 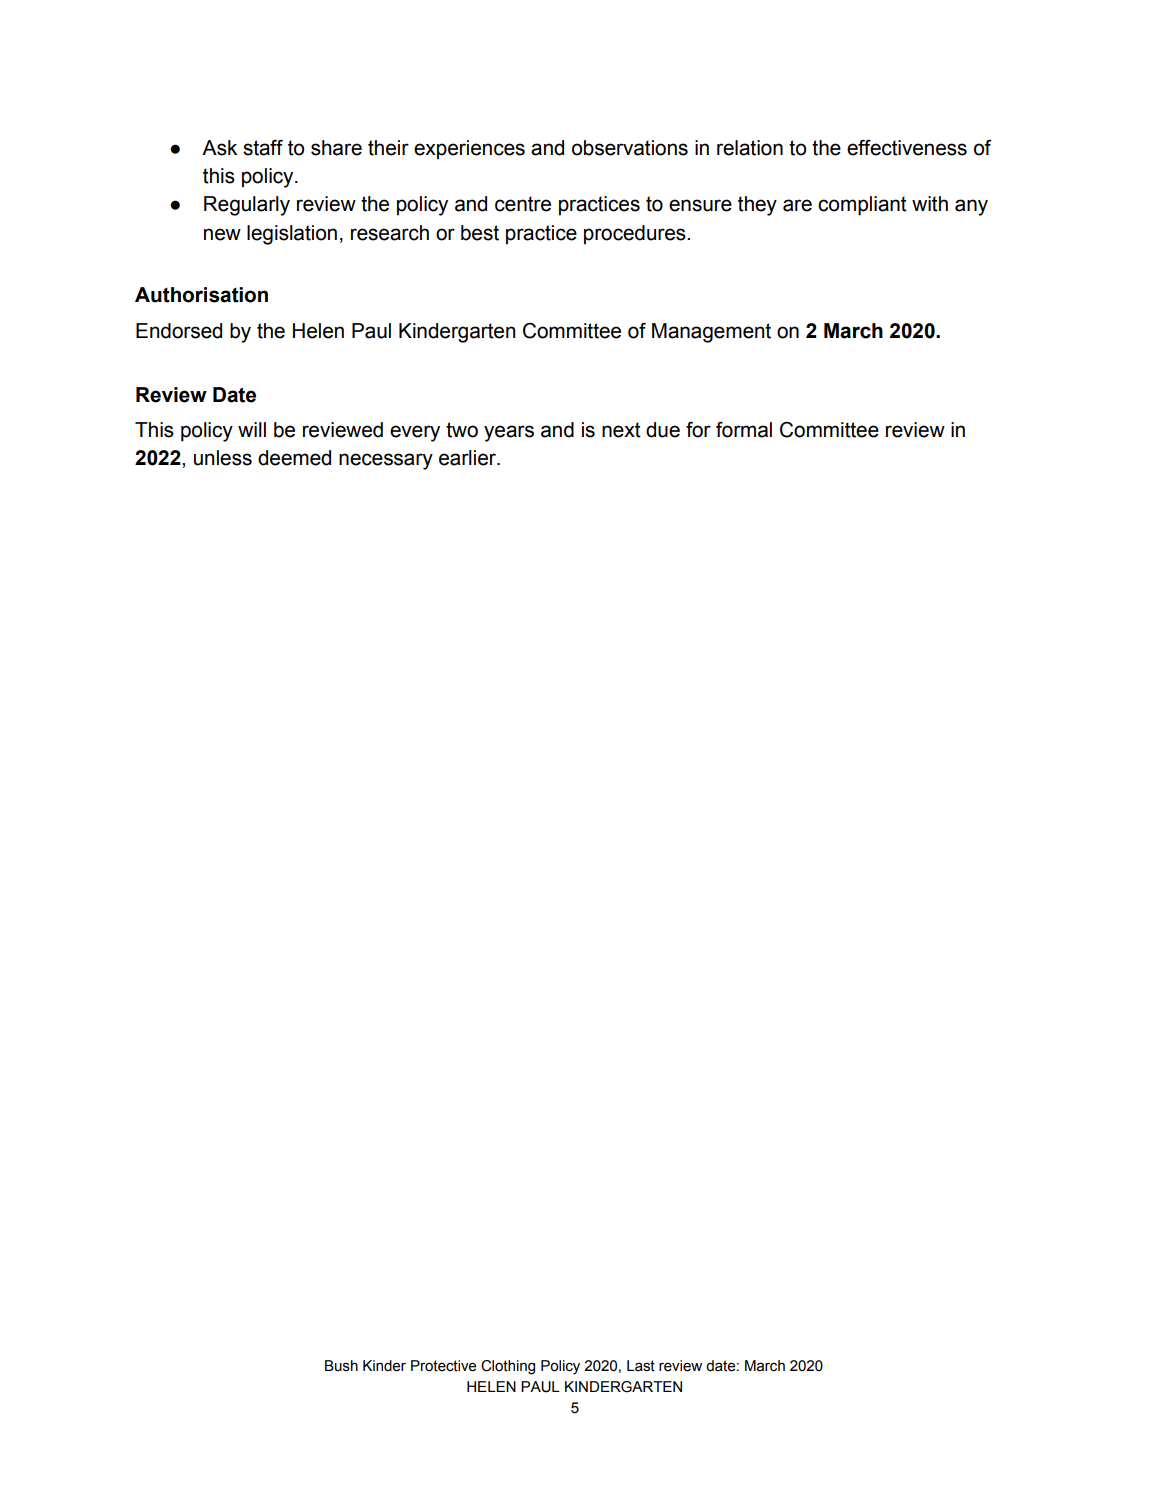 What do you see at coordinates (341, 1366) in the screenshot?
I see `Bush` at bounding box center [341, 1366].
